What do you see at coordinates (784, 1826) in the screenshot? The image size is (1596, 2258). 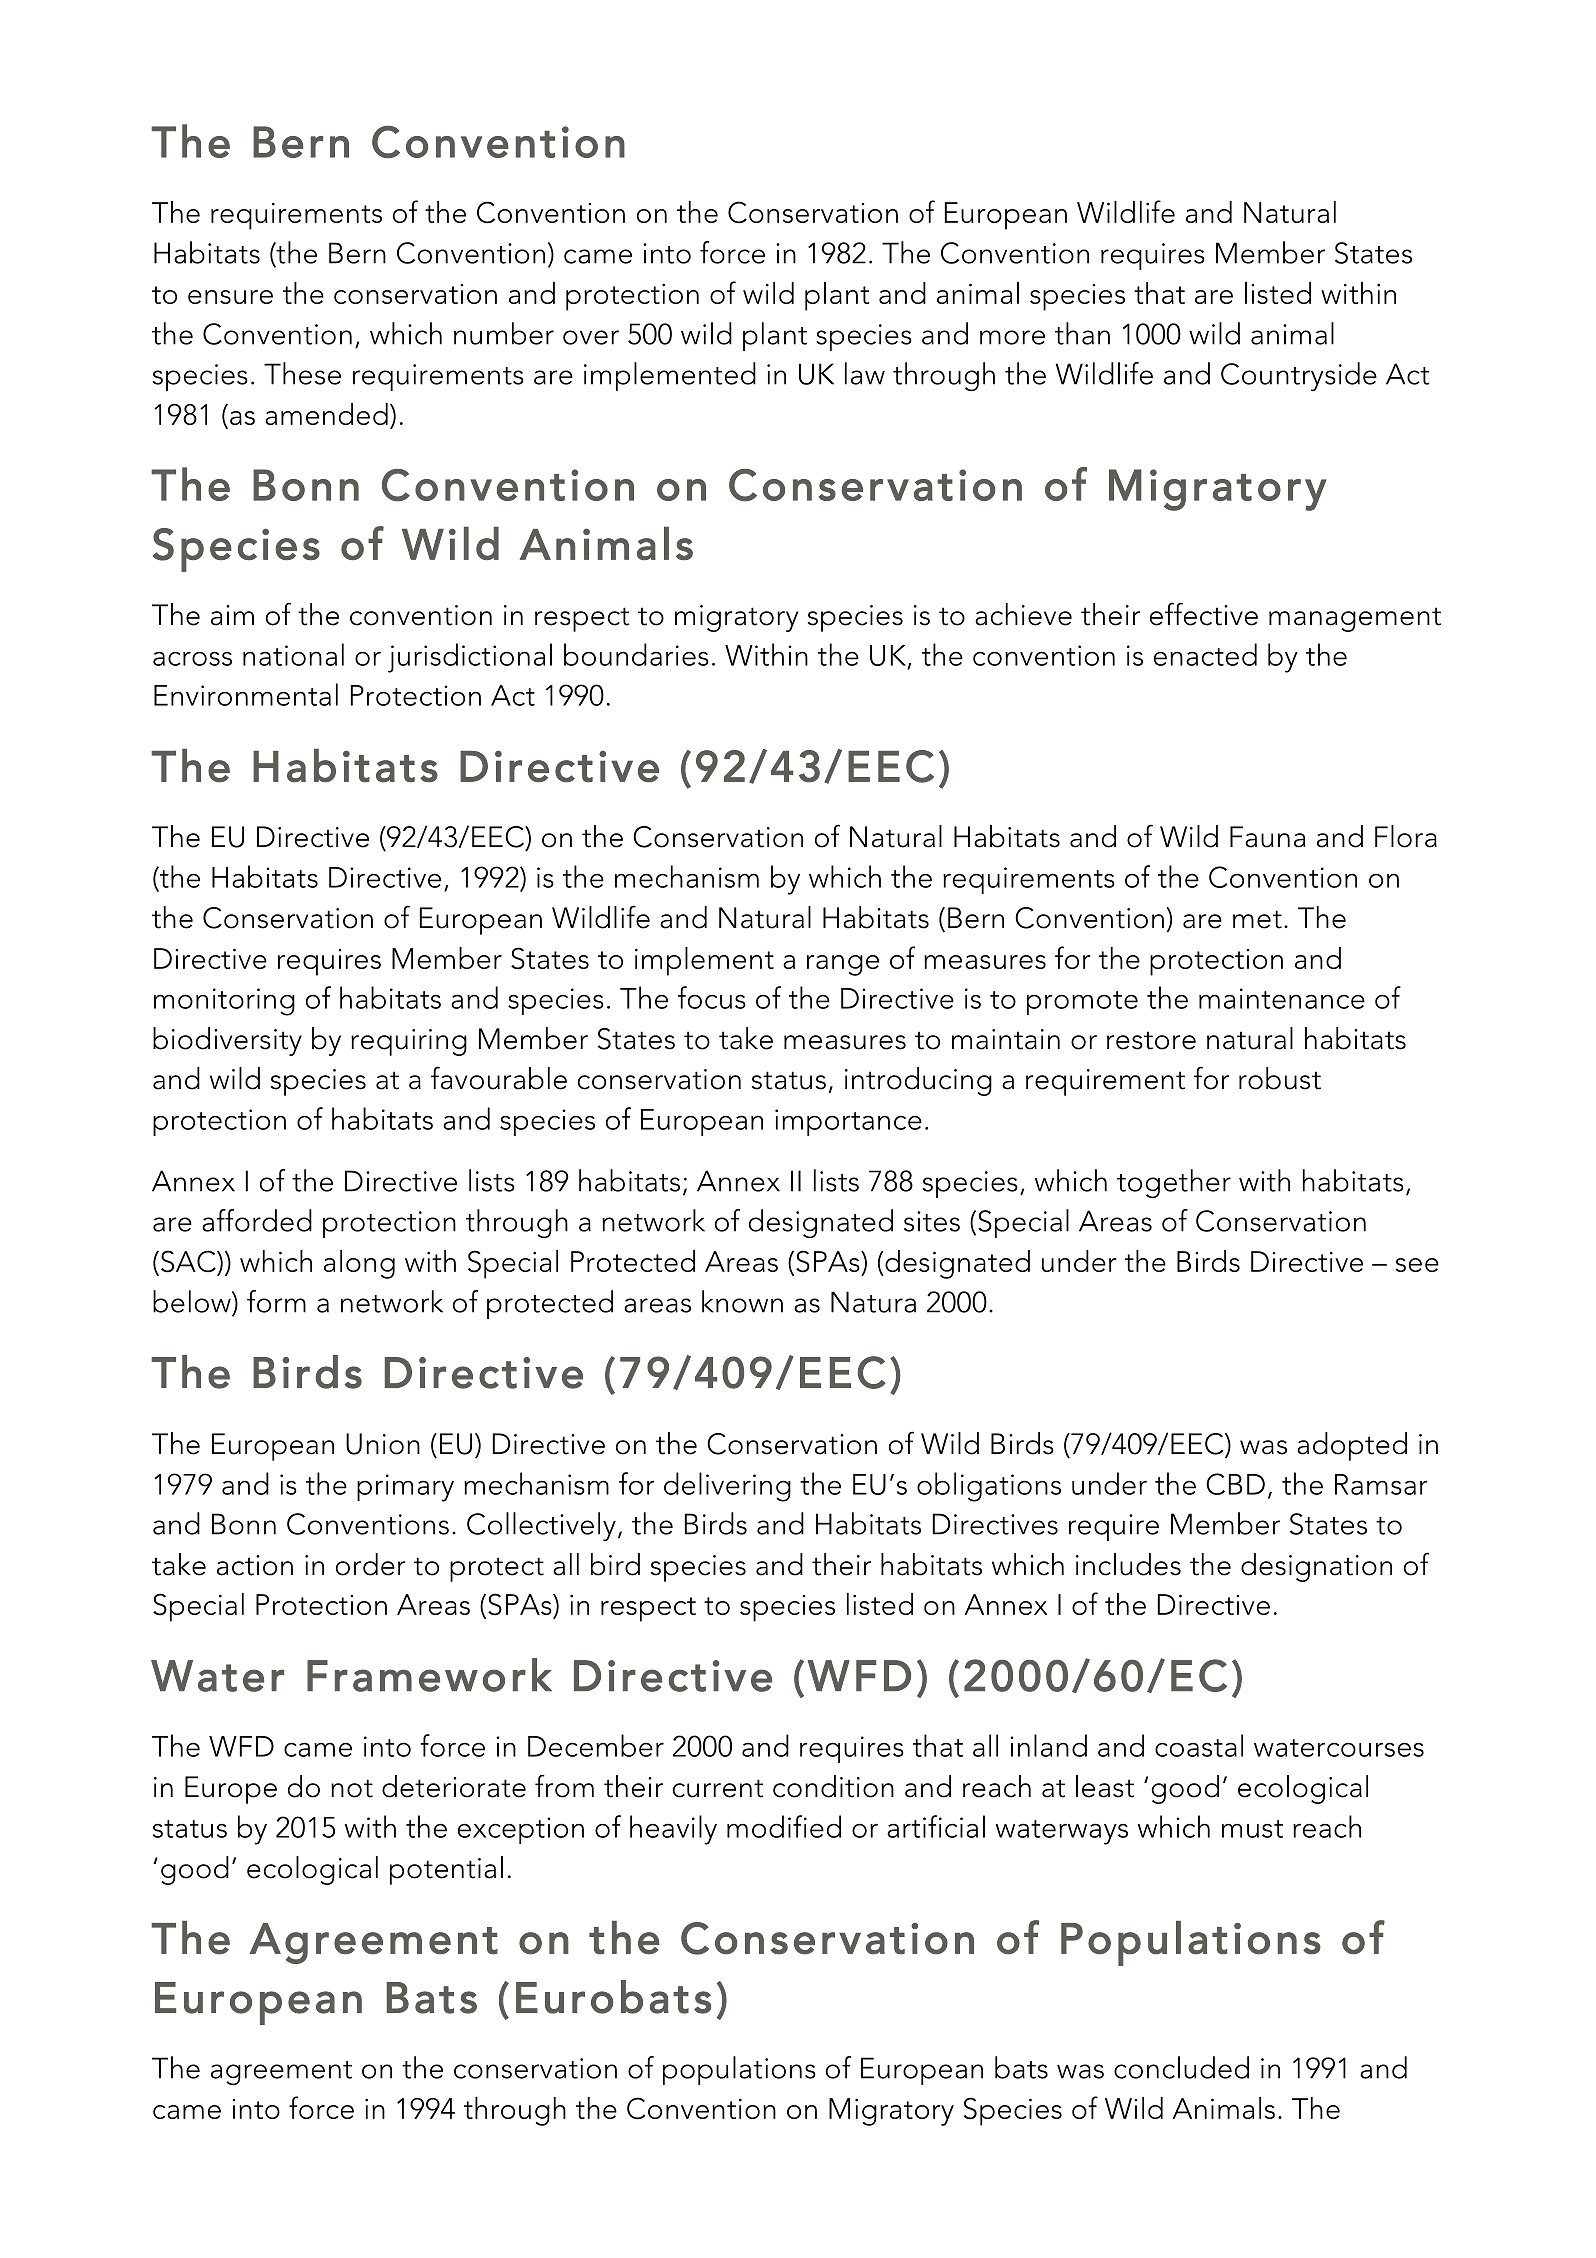 I see `modified` at bounding box center [784, 1826].
